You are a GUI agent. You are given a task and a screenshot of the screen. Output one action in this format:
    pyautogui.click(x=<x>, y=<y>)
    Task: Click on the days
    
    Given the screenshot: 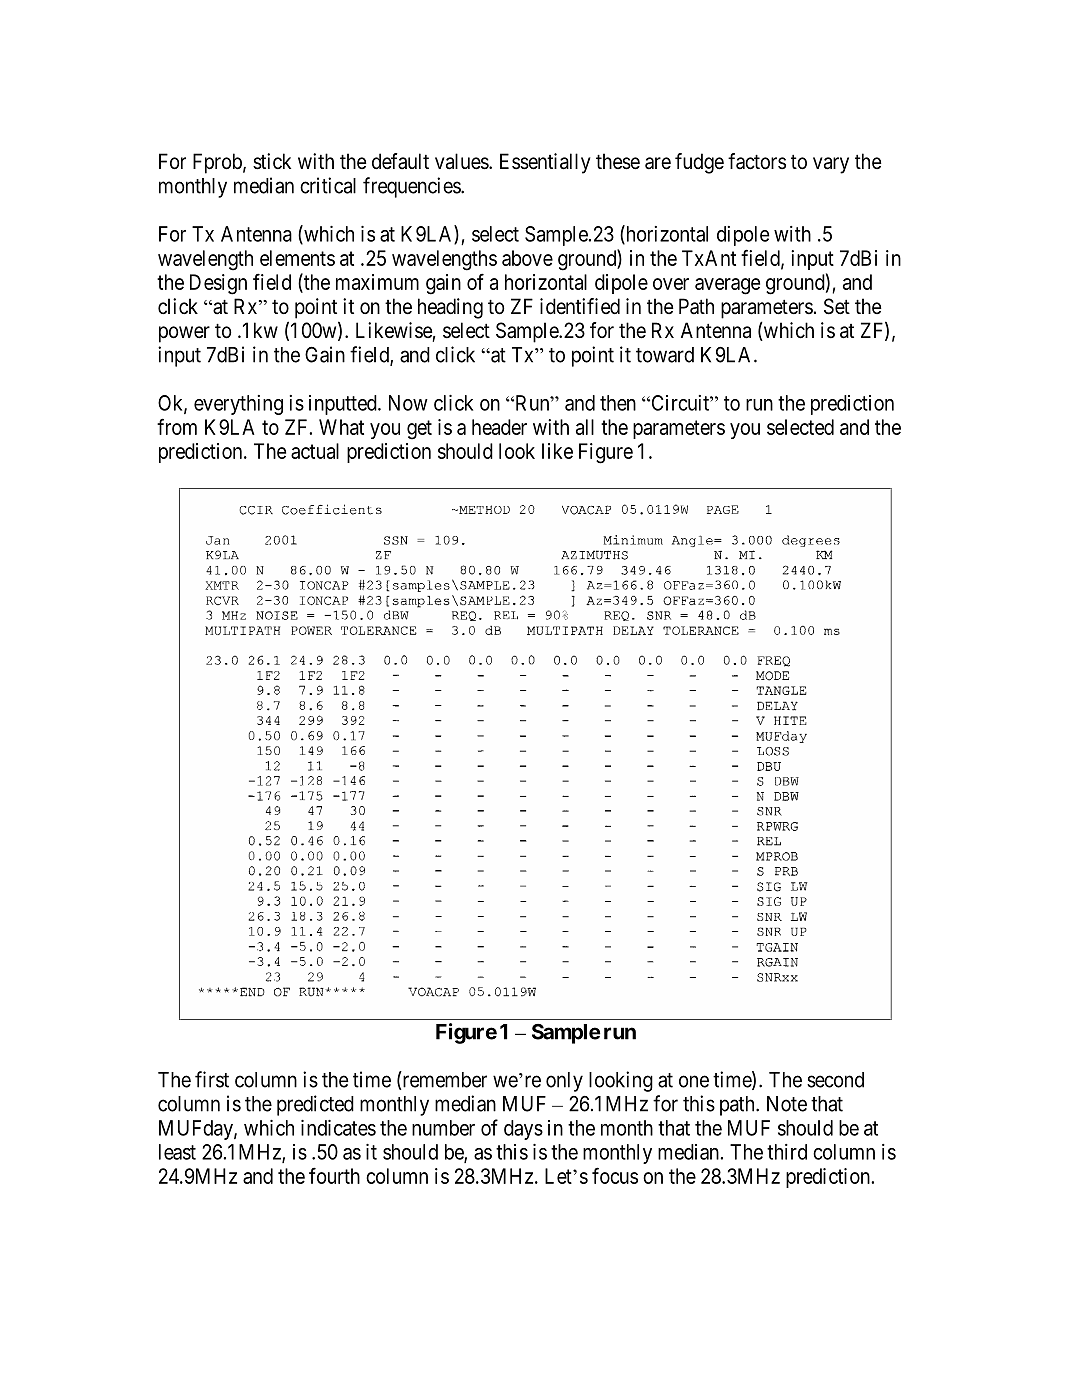 What is the action you would take?
    pyautogui.click(x=523, y=1130)
